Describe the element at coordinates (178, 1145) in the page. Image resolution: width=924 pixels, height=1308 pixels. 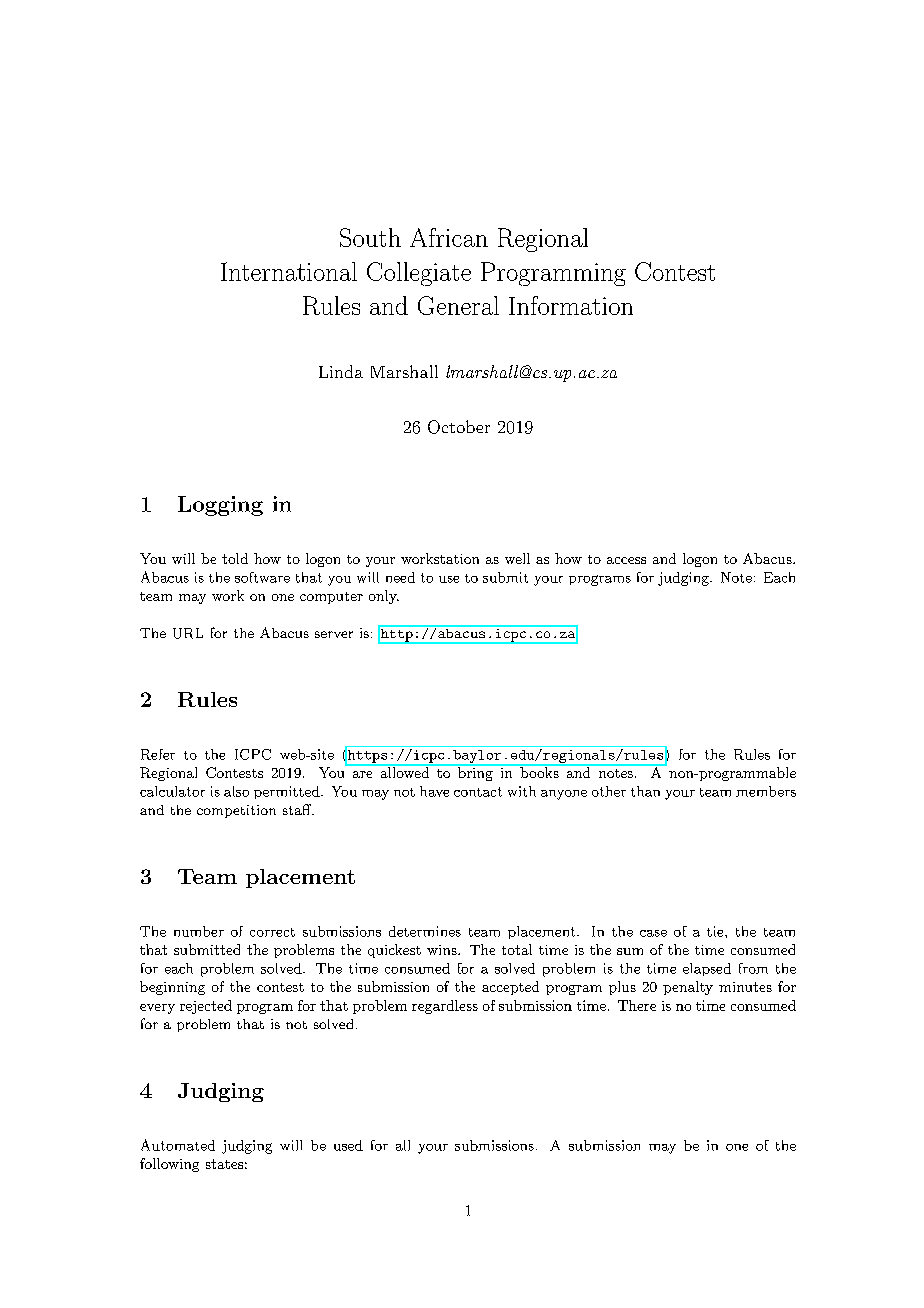
I see `Automated` at that location.
